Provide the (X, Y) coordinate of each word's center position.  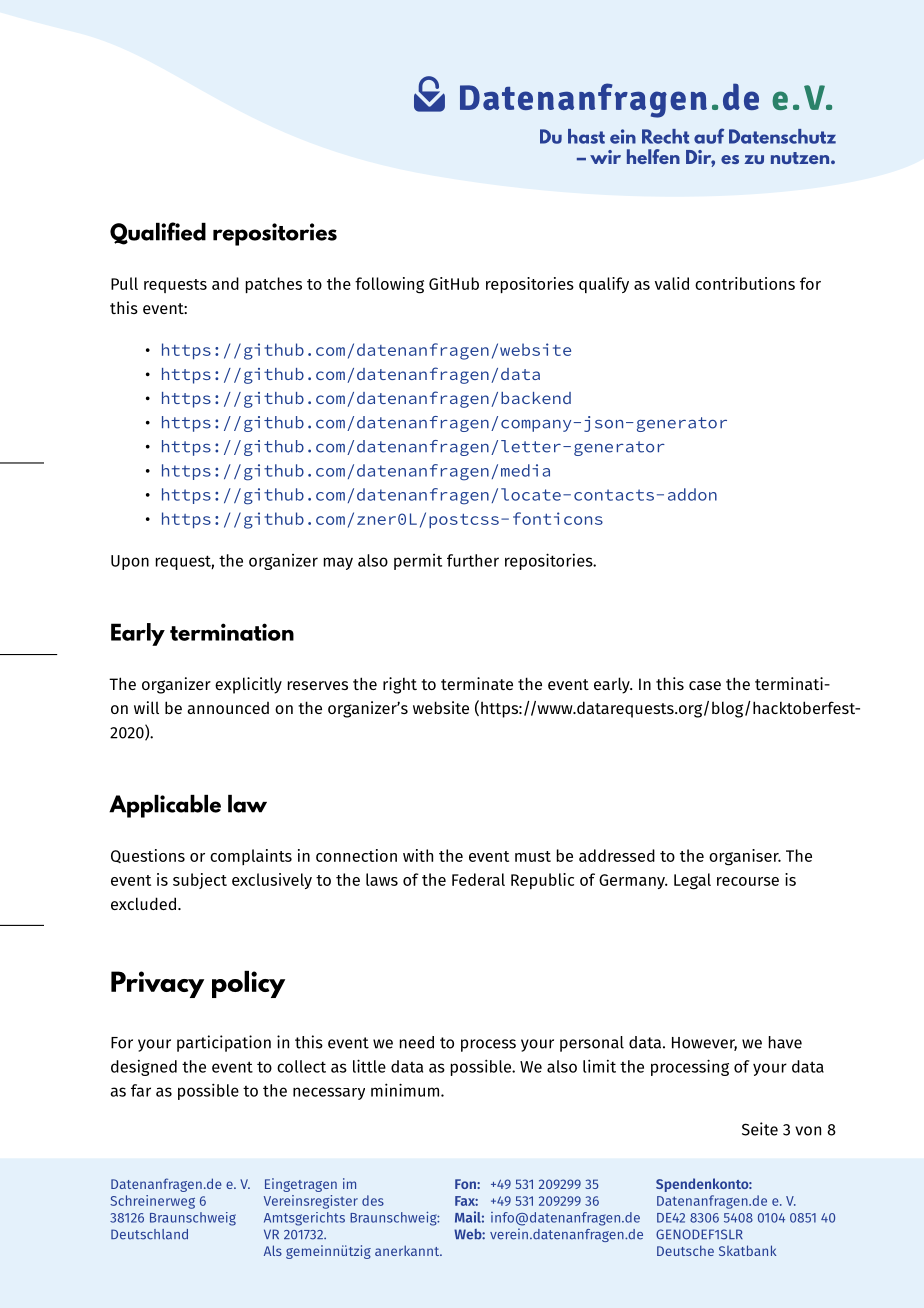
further (473, 560)
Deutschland (149, 1234)
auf (709, 136)
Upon (130, 562)
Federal (478, 879)
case (705, 685)
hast (586, 136)
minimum (406, 1090)
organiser (745, 857)
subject (200, 881)
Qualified (158, 233)
